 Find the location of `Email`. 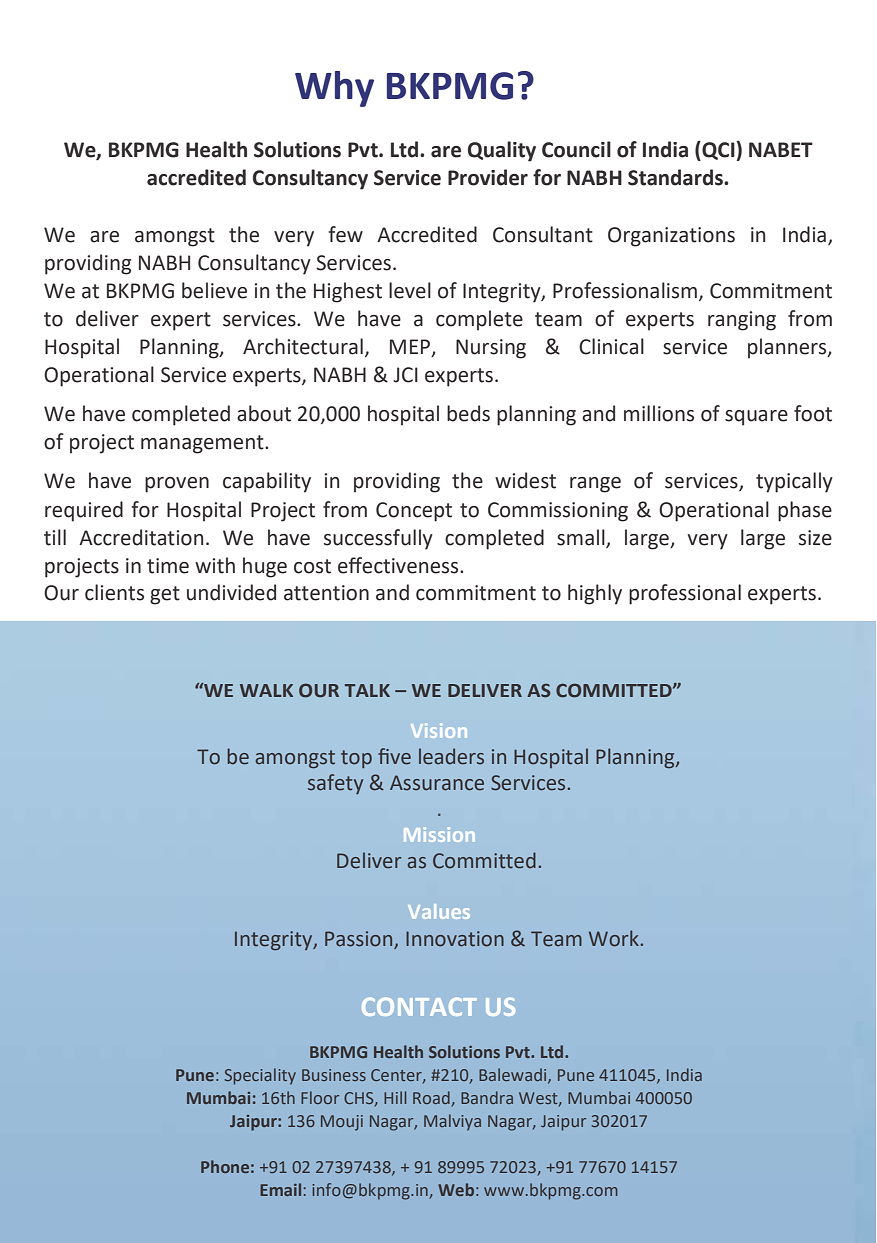

Email is located at coordinates (280, 1189).
